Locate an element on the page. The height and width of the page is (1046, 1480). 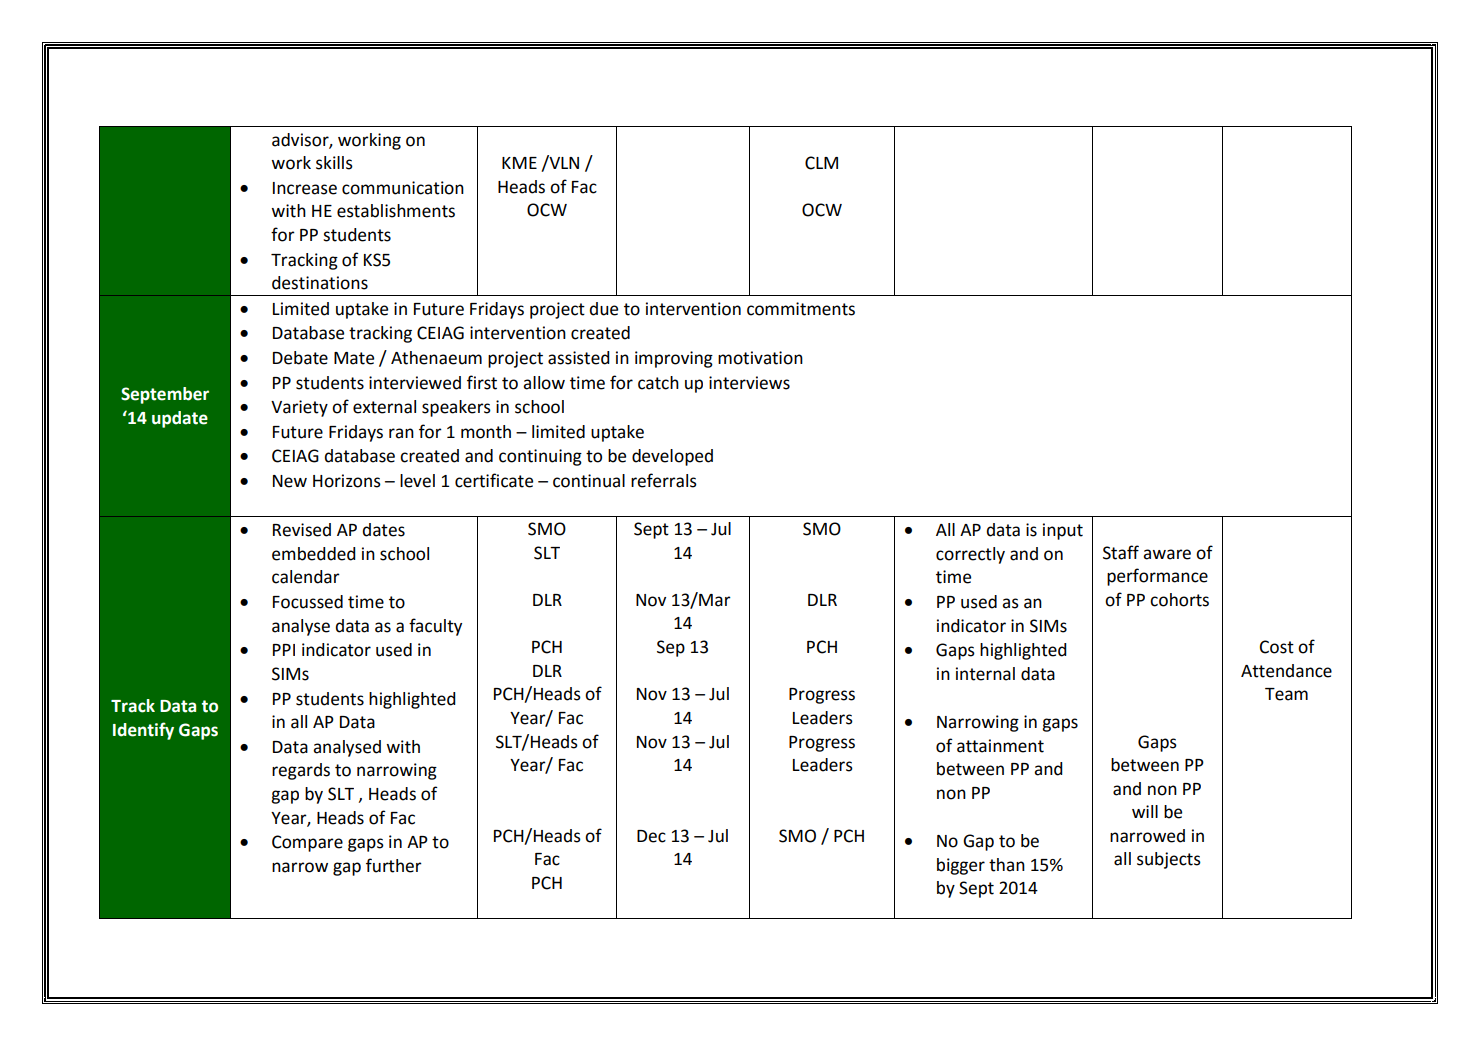
Dec is located at coordinates (651, 836).
